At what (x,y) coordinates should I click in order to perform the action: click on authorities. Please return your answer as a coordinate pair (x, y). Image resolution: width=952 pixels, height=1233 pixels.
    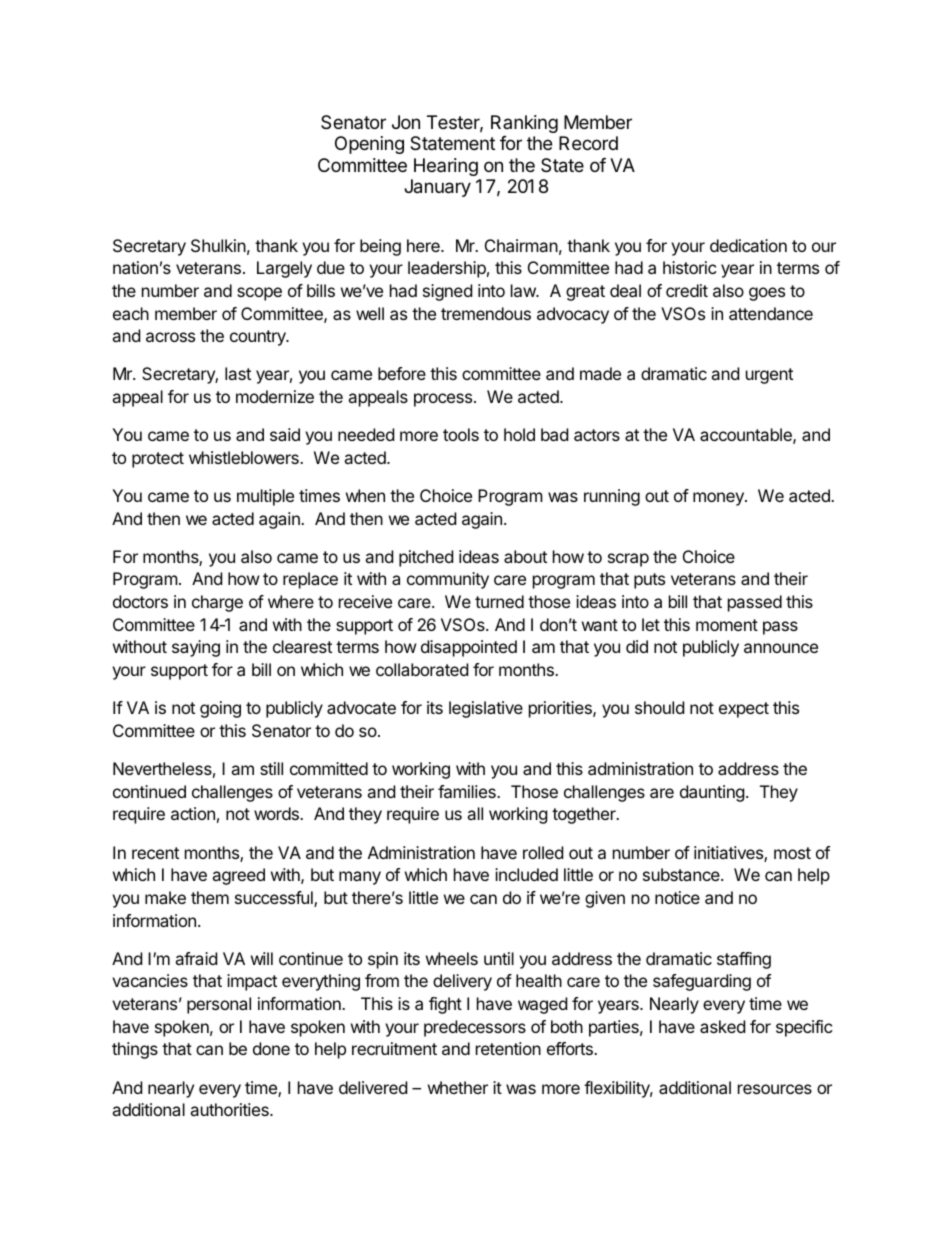
    Looking at the image, I should click on (230, 1109).
